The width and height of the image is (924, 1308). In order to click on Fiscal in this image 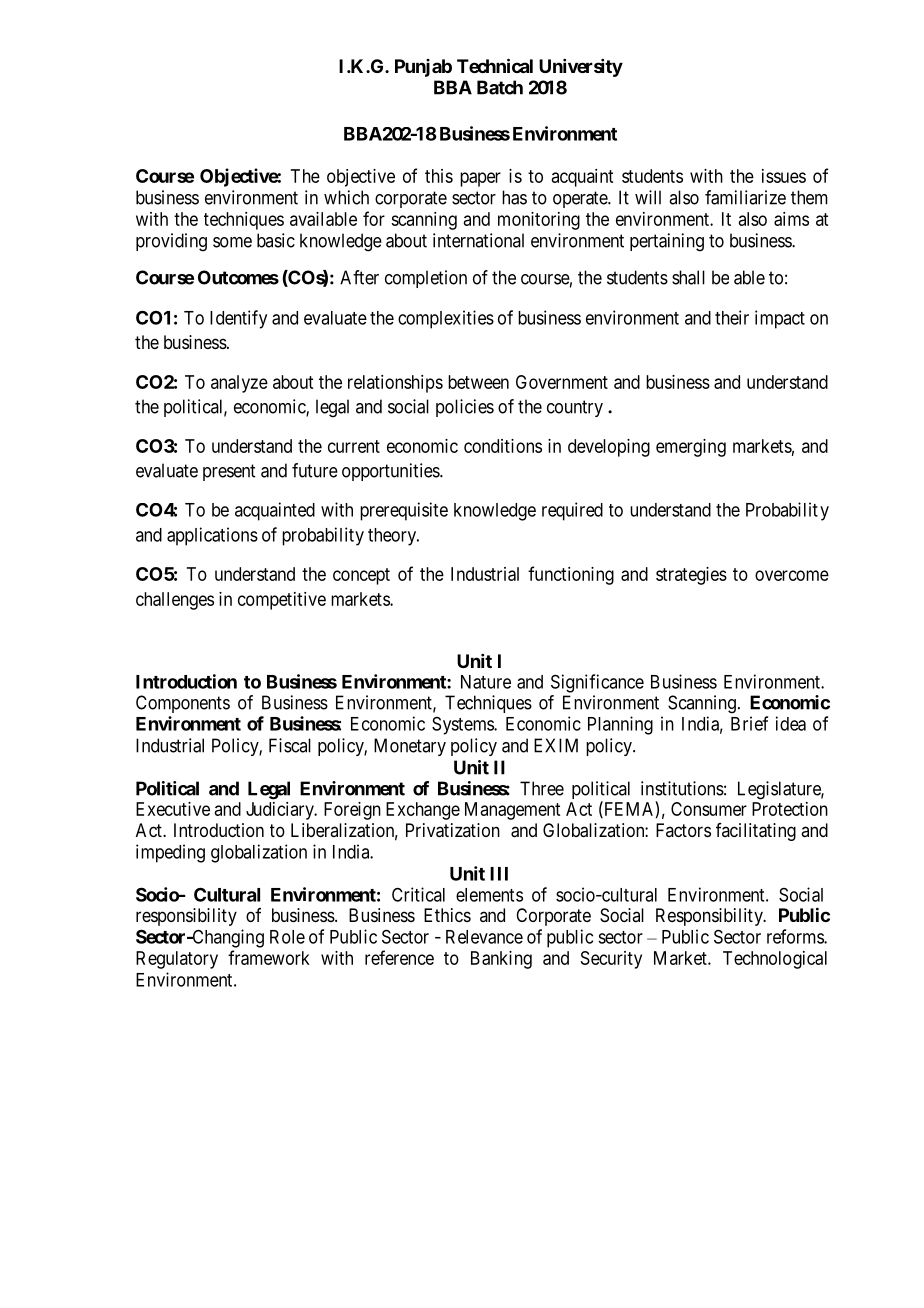, I will do `click(290, 745)`.
